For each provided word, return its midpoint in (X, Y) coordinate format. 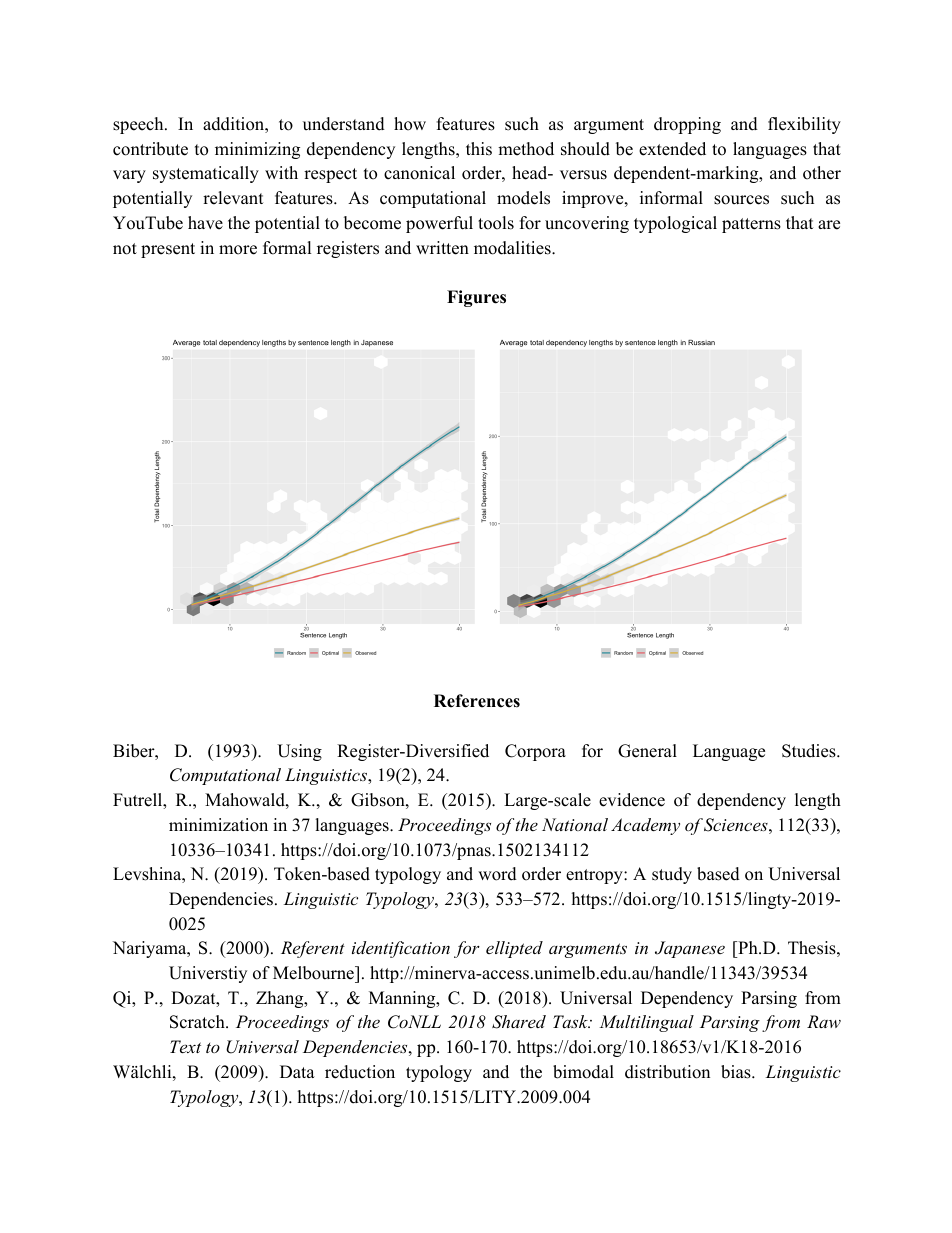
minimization (218, 825)
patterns (751, 225)
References (477, 701)
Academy (645, 826)
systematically (206, 174)
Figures (476, 298)
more (238, 250)
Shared (519, 1022)
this (479, 149)
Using (299, 752)
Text (185, 1046)
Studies (810, 751)
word (497, 874)
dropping (687, 125)
